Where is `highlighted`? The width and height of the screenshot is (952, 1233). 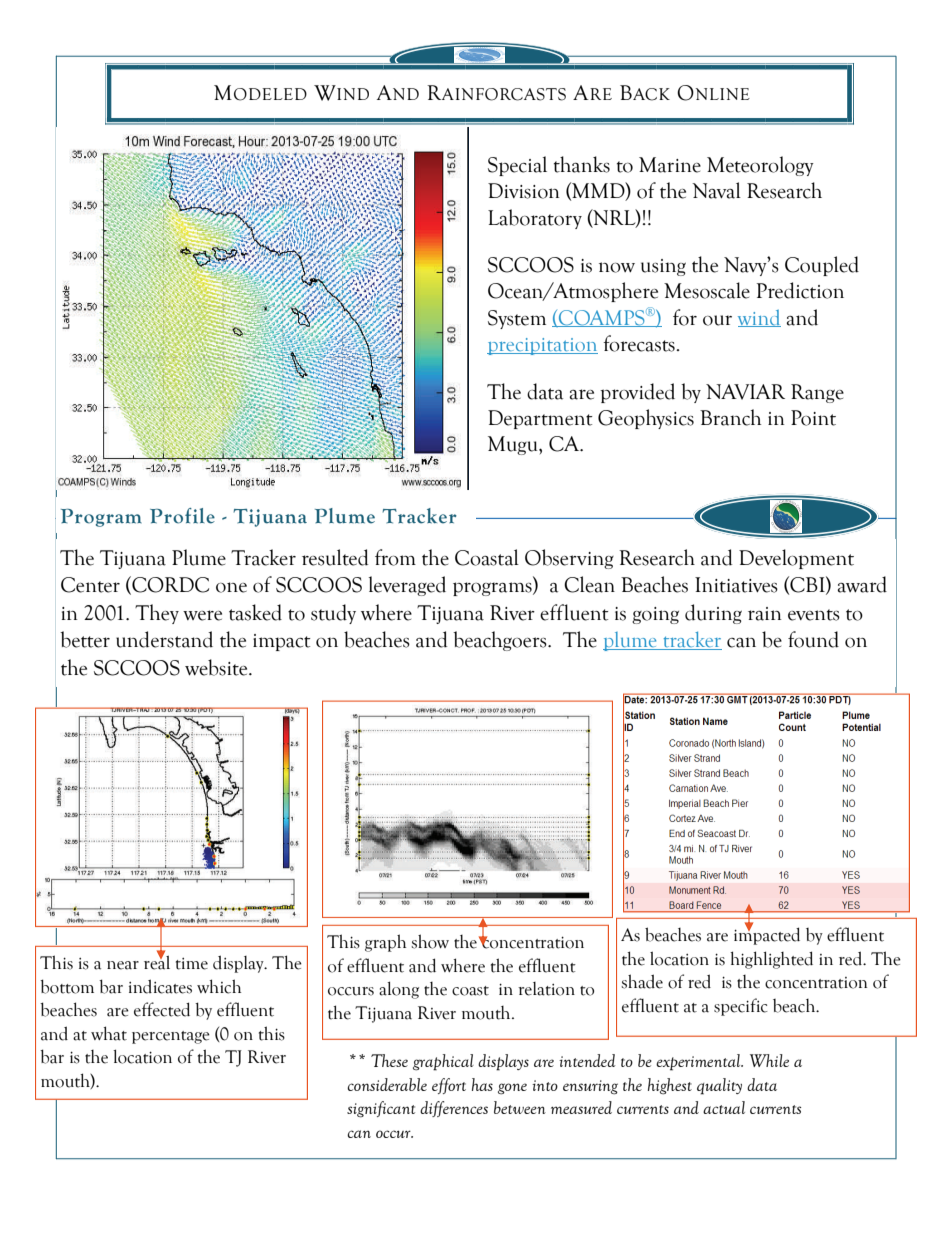 highlighted is located at coordinates (772, 960).
